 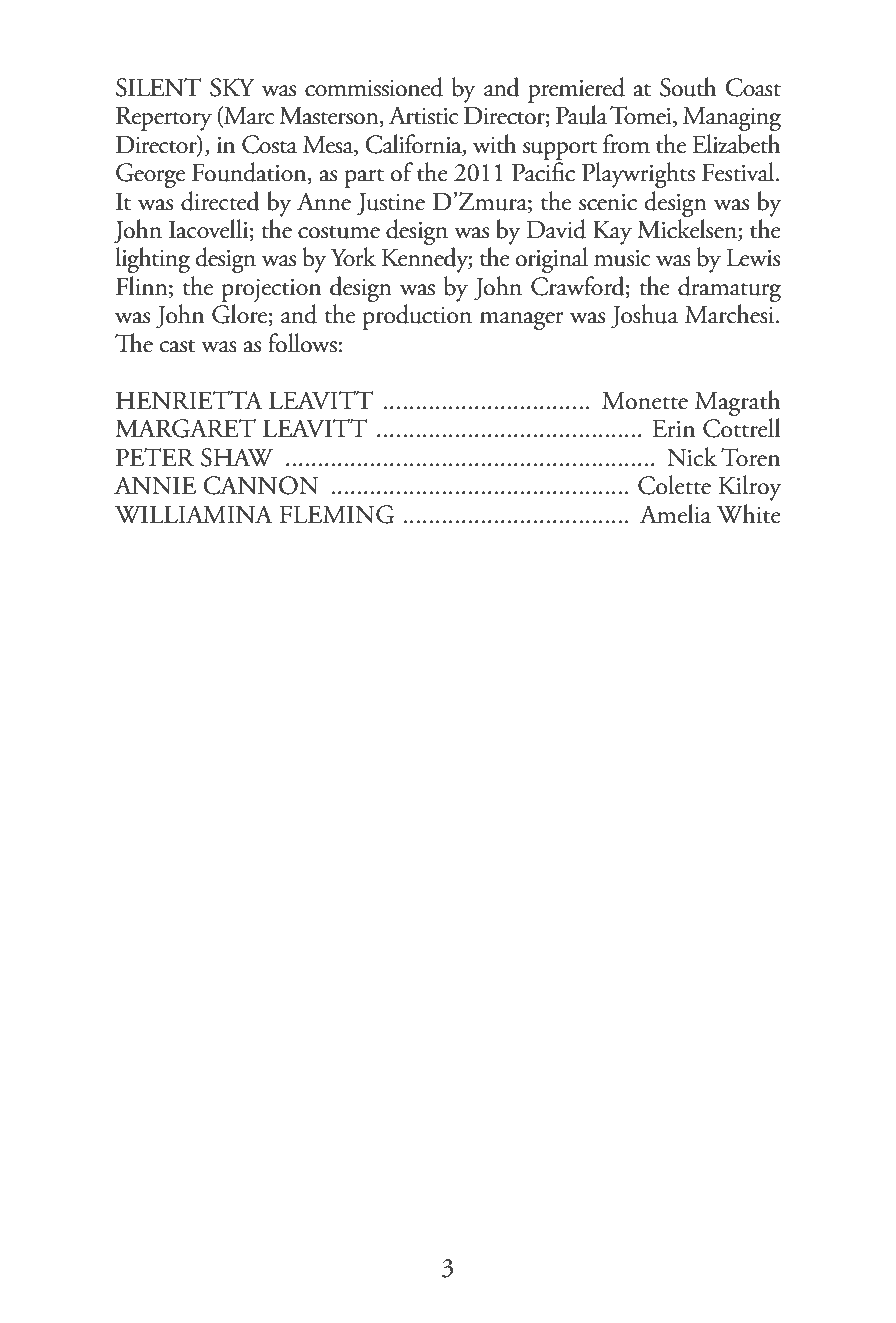 What do you see at coordinates (417, 317) in the screenshot?
I see `production` at bounding box center [417, 317].
